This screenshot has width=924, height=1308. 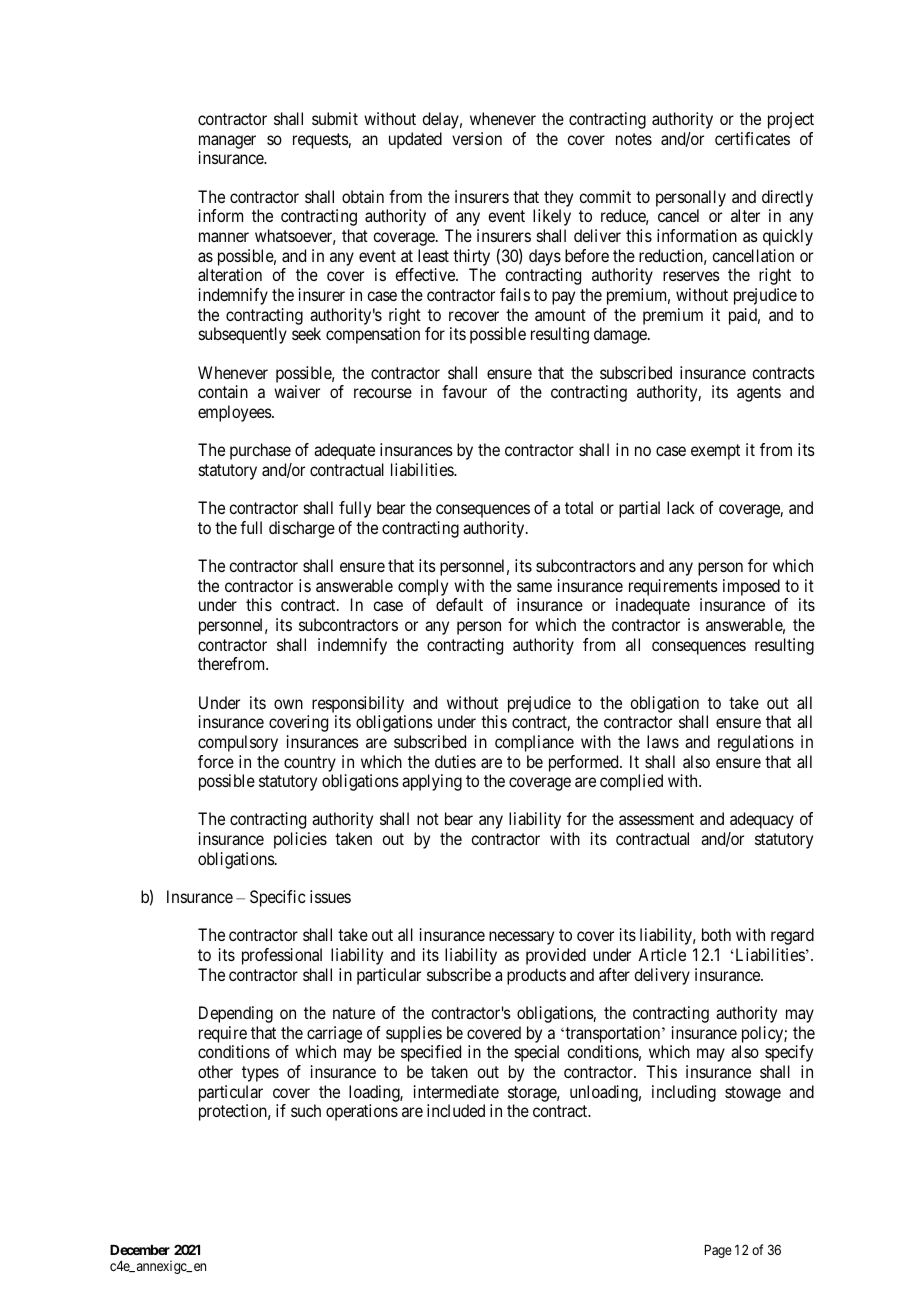 What do you see at coordinates (477, 138) in the screenshot?
I see `version` at bounding box center [477, 138].
